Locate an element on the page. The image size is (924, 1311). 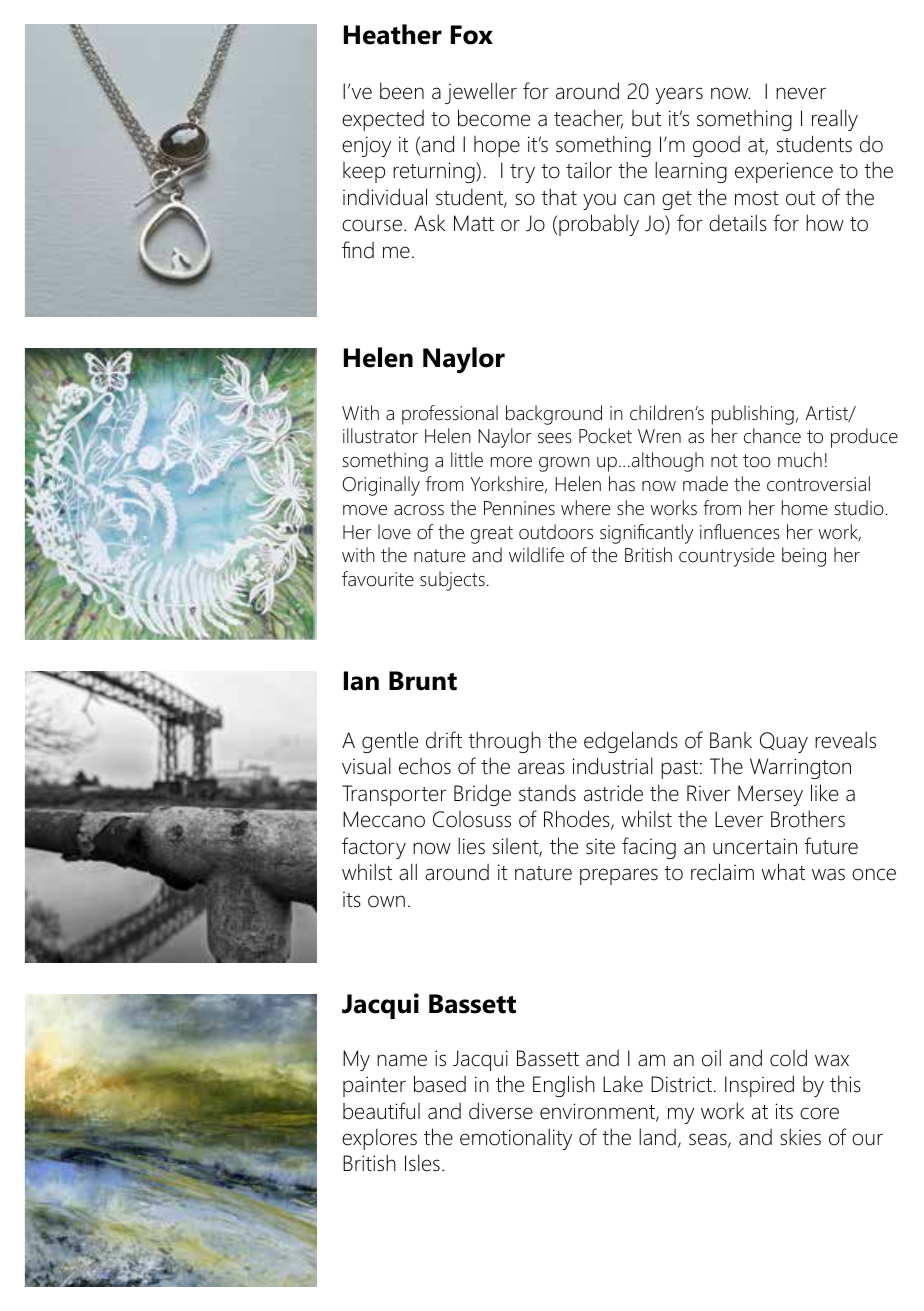
never is located at coordinates (801, 93).
